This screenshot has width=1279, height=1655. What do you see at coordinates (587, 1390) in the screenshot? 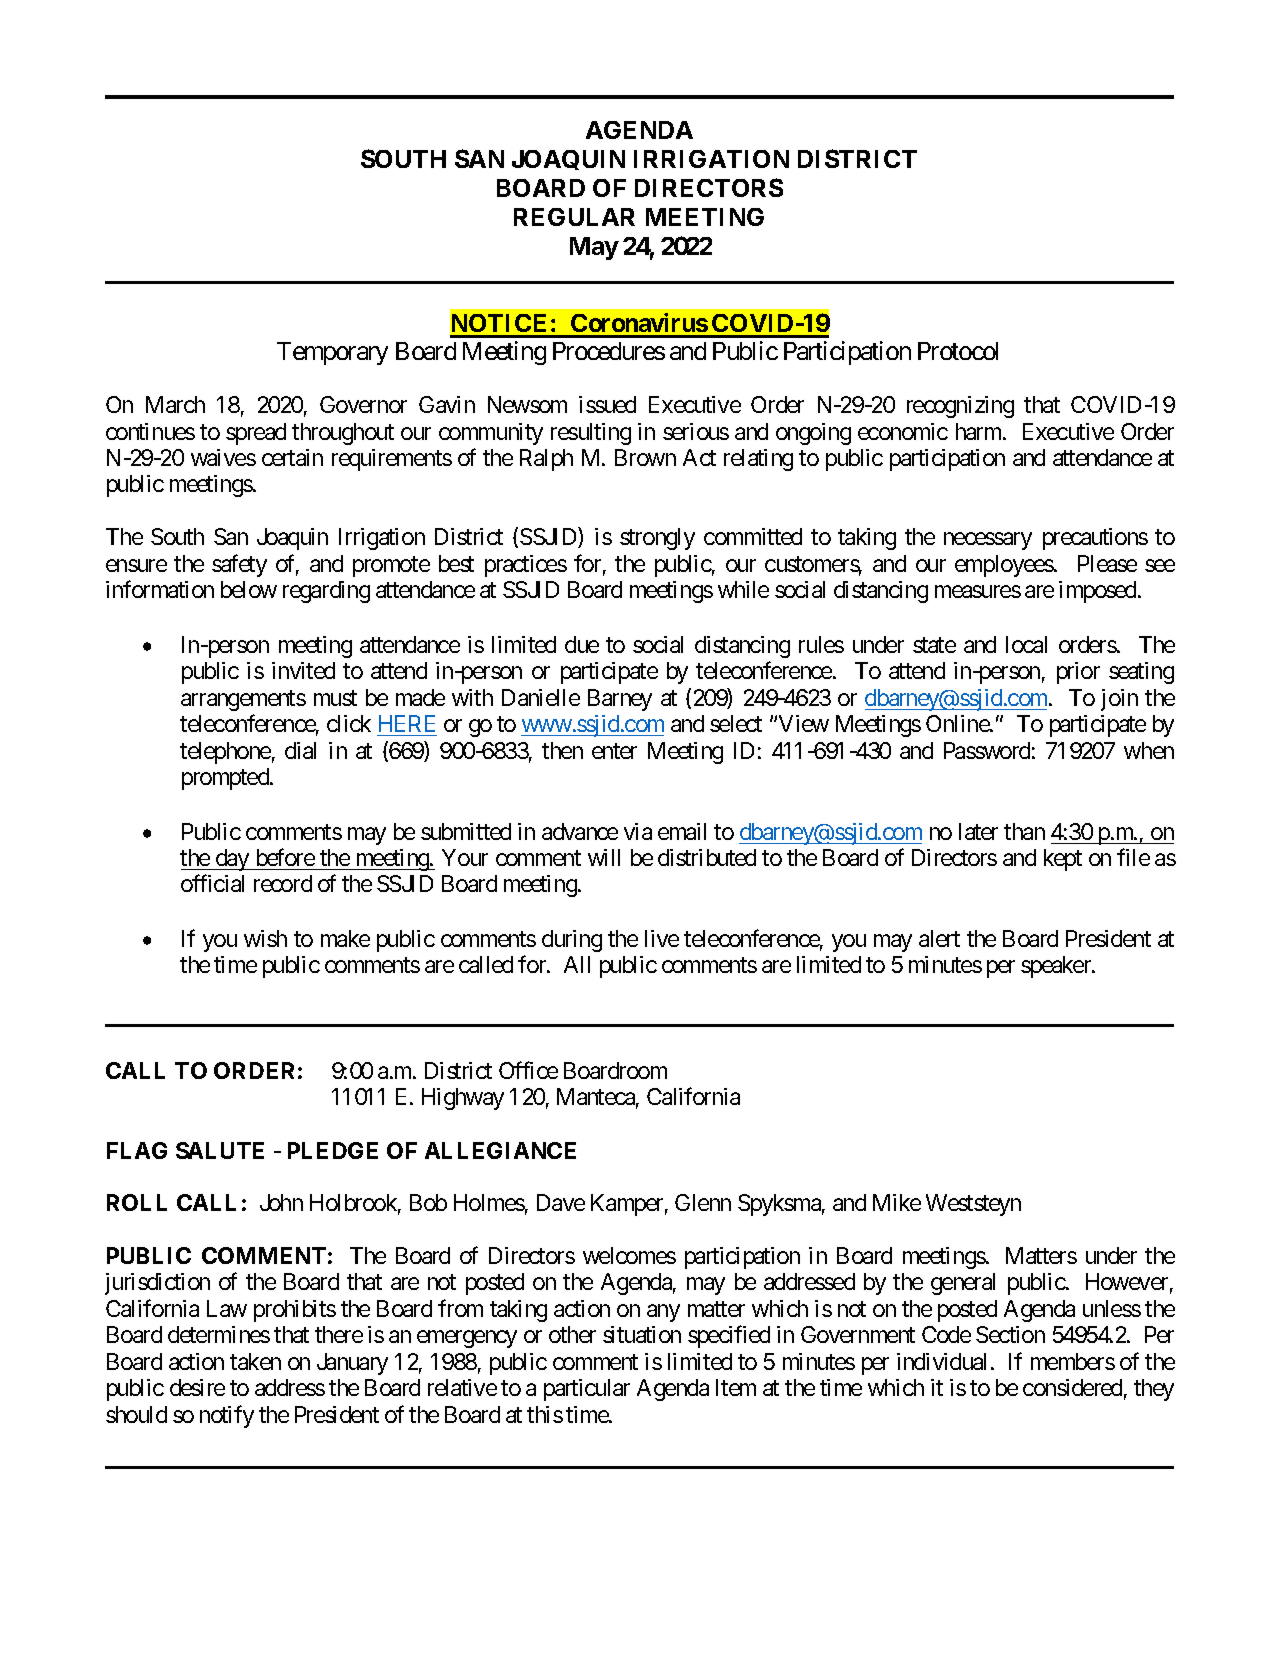
I see `particular` at bounding box center [587, 1390].
